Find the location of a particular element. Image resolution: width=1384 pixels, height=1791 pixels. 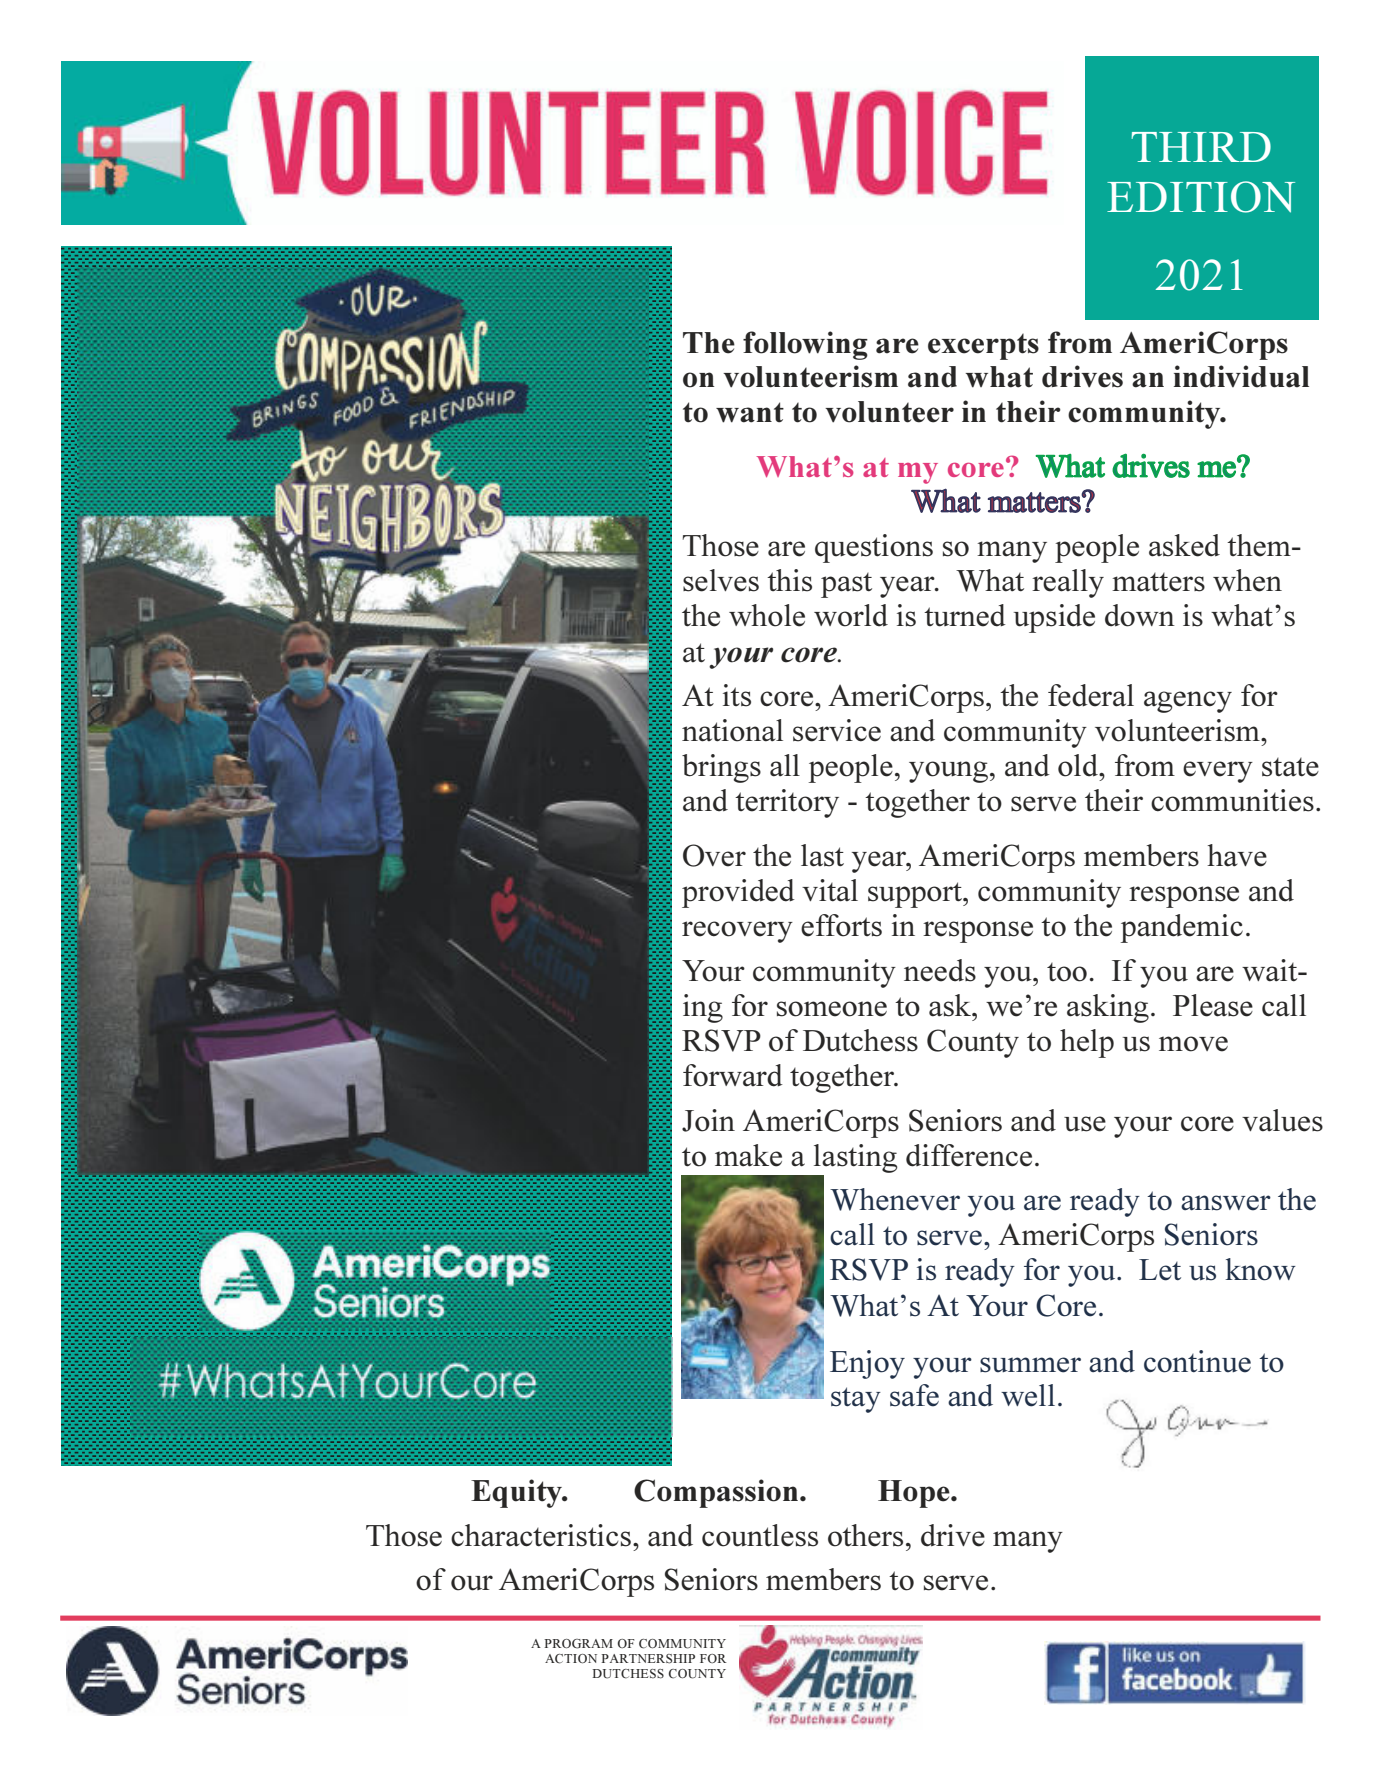

pandemic is located at coordinates (1182, 928).
